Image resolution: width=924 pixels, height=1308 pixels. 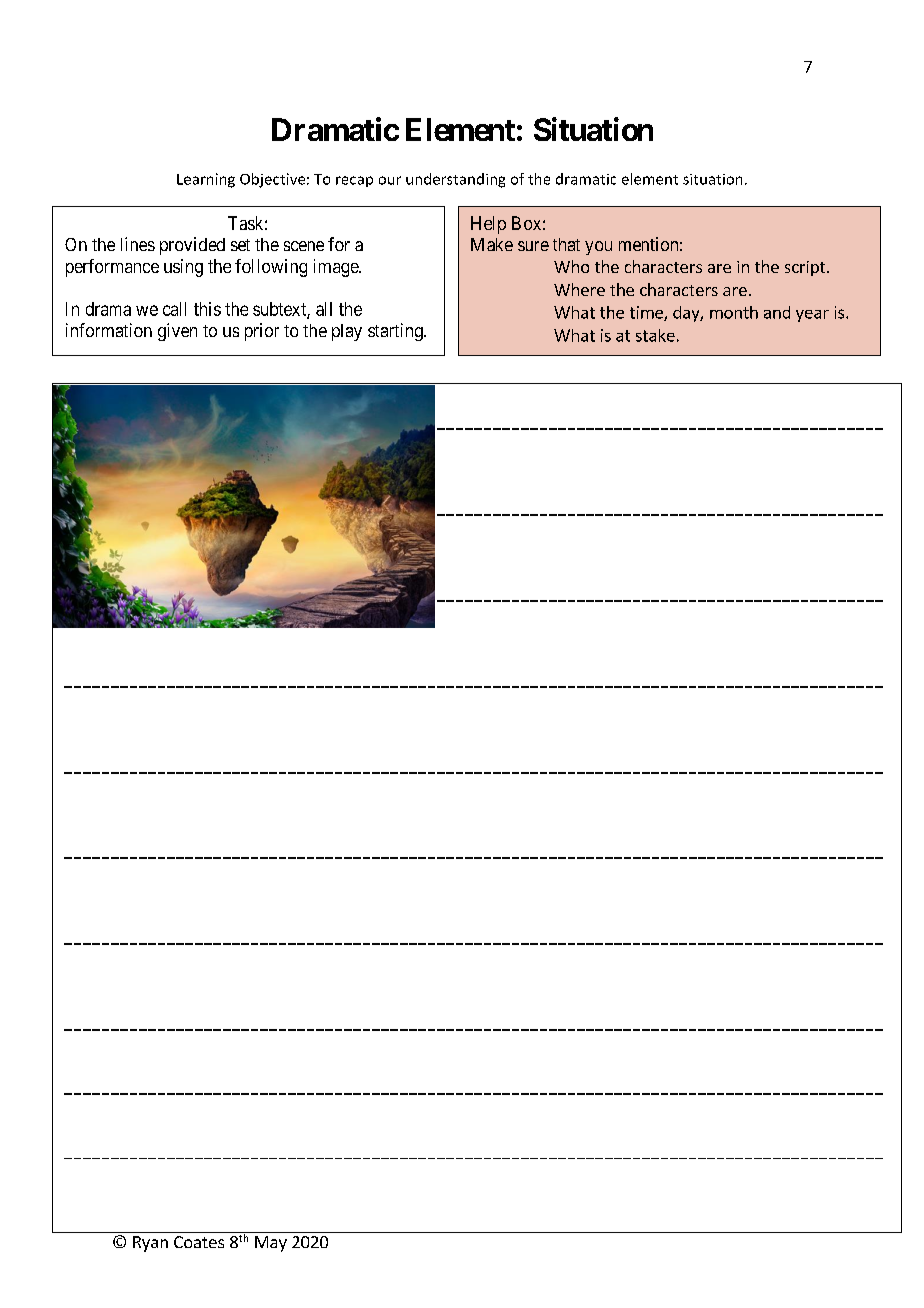 I want to click on script, so click(x=806, y=268).
